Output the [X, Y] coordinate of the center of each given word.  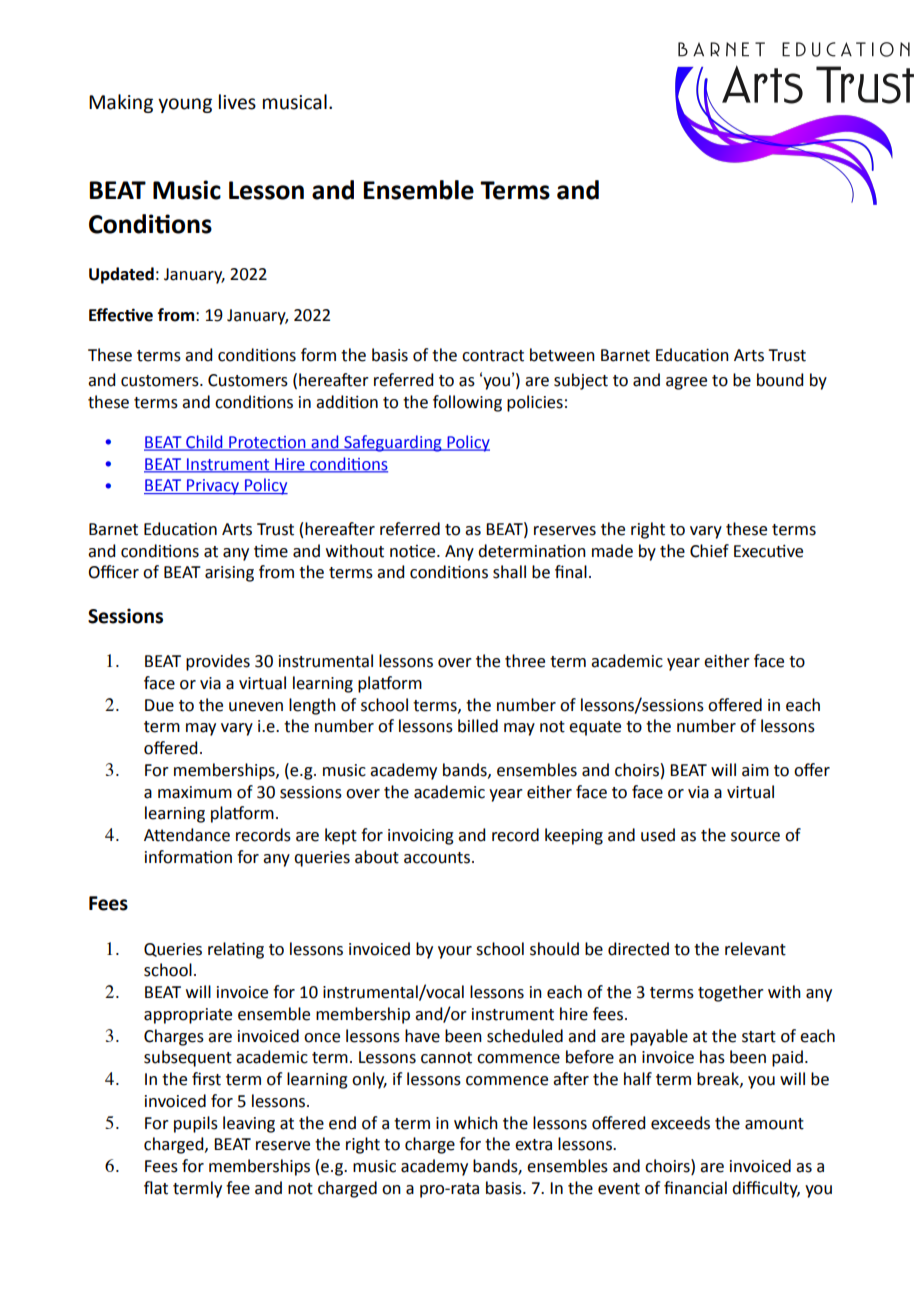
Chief [709, 551]
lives [237, 102]
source [755, 837]
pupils [196, 1124]
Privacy [213, 487]
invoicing [421, 837]
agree [686, 383]
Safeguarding [393, 443]
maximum [195, 792]
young [185, 105]
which [476, 1123]
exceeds [680, 1123]
